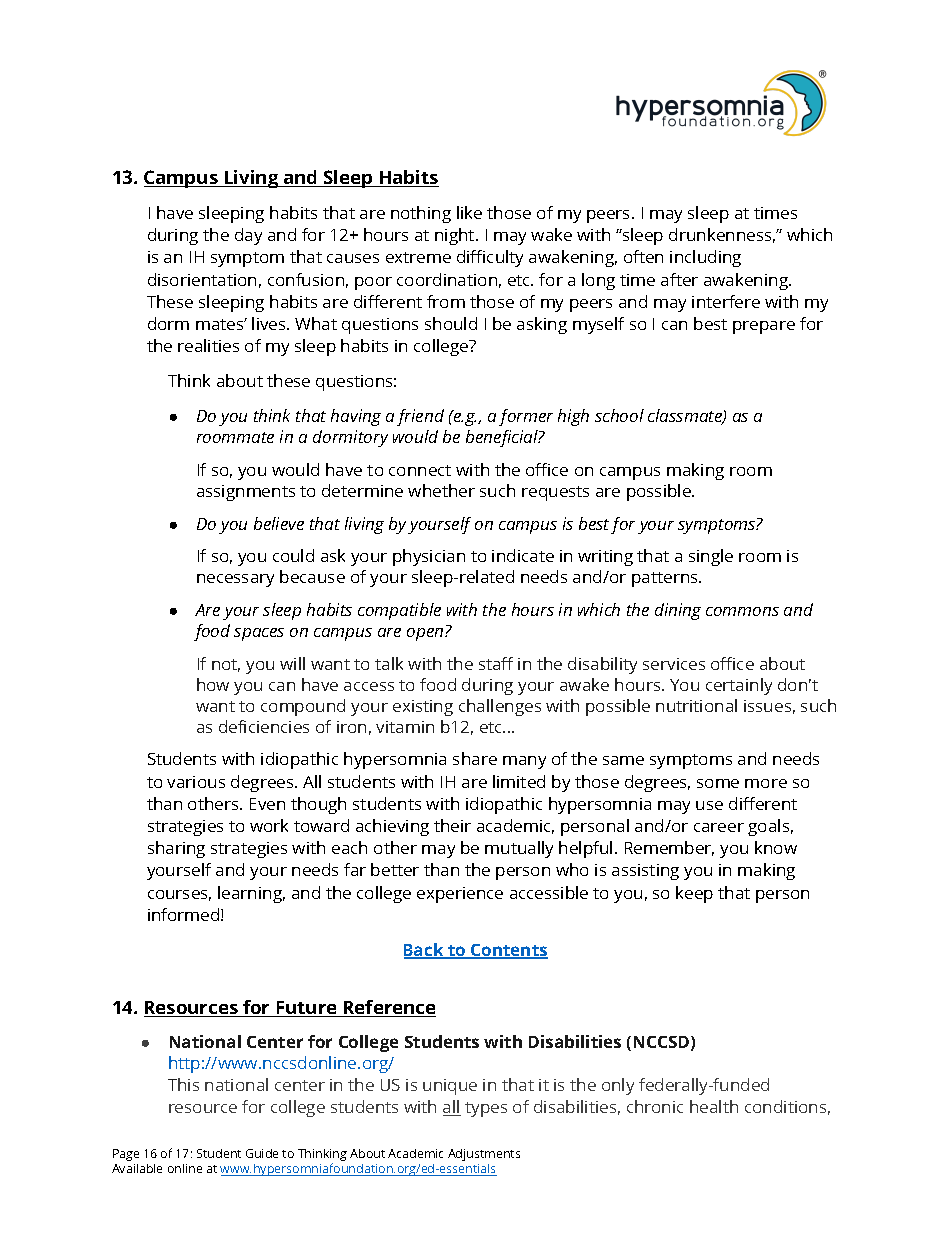 This page has width=952, height=1233. What do you see at coordinates (248, 236) in the page?
I see `day` at bounding box center [248, 236].
